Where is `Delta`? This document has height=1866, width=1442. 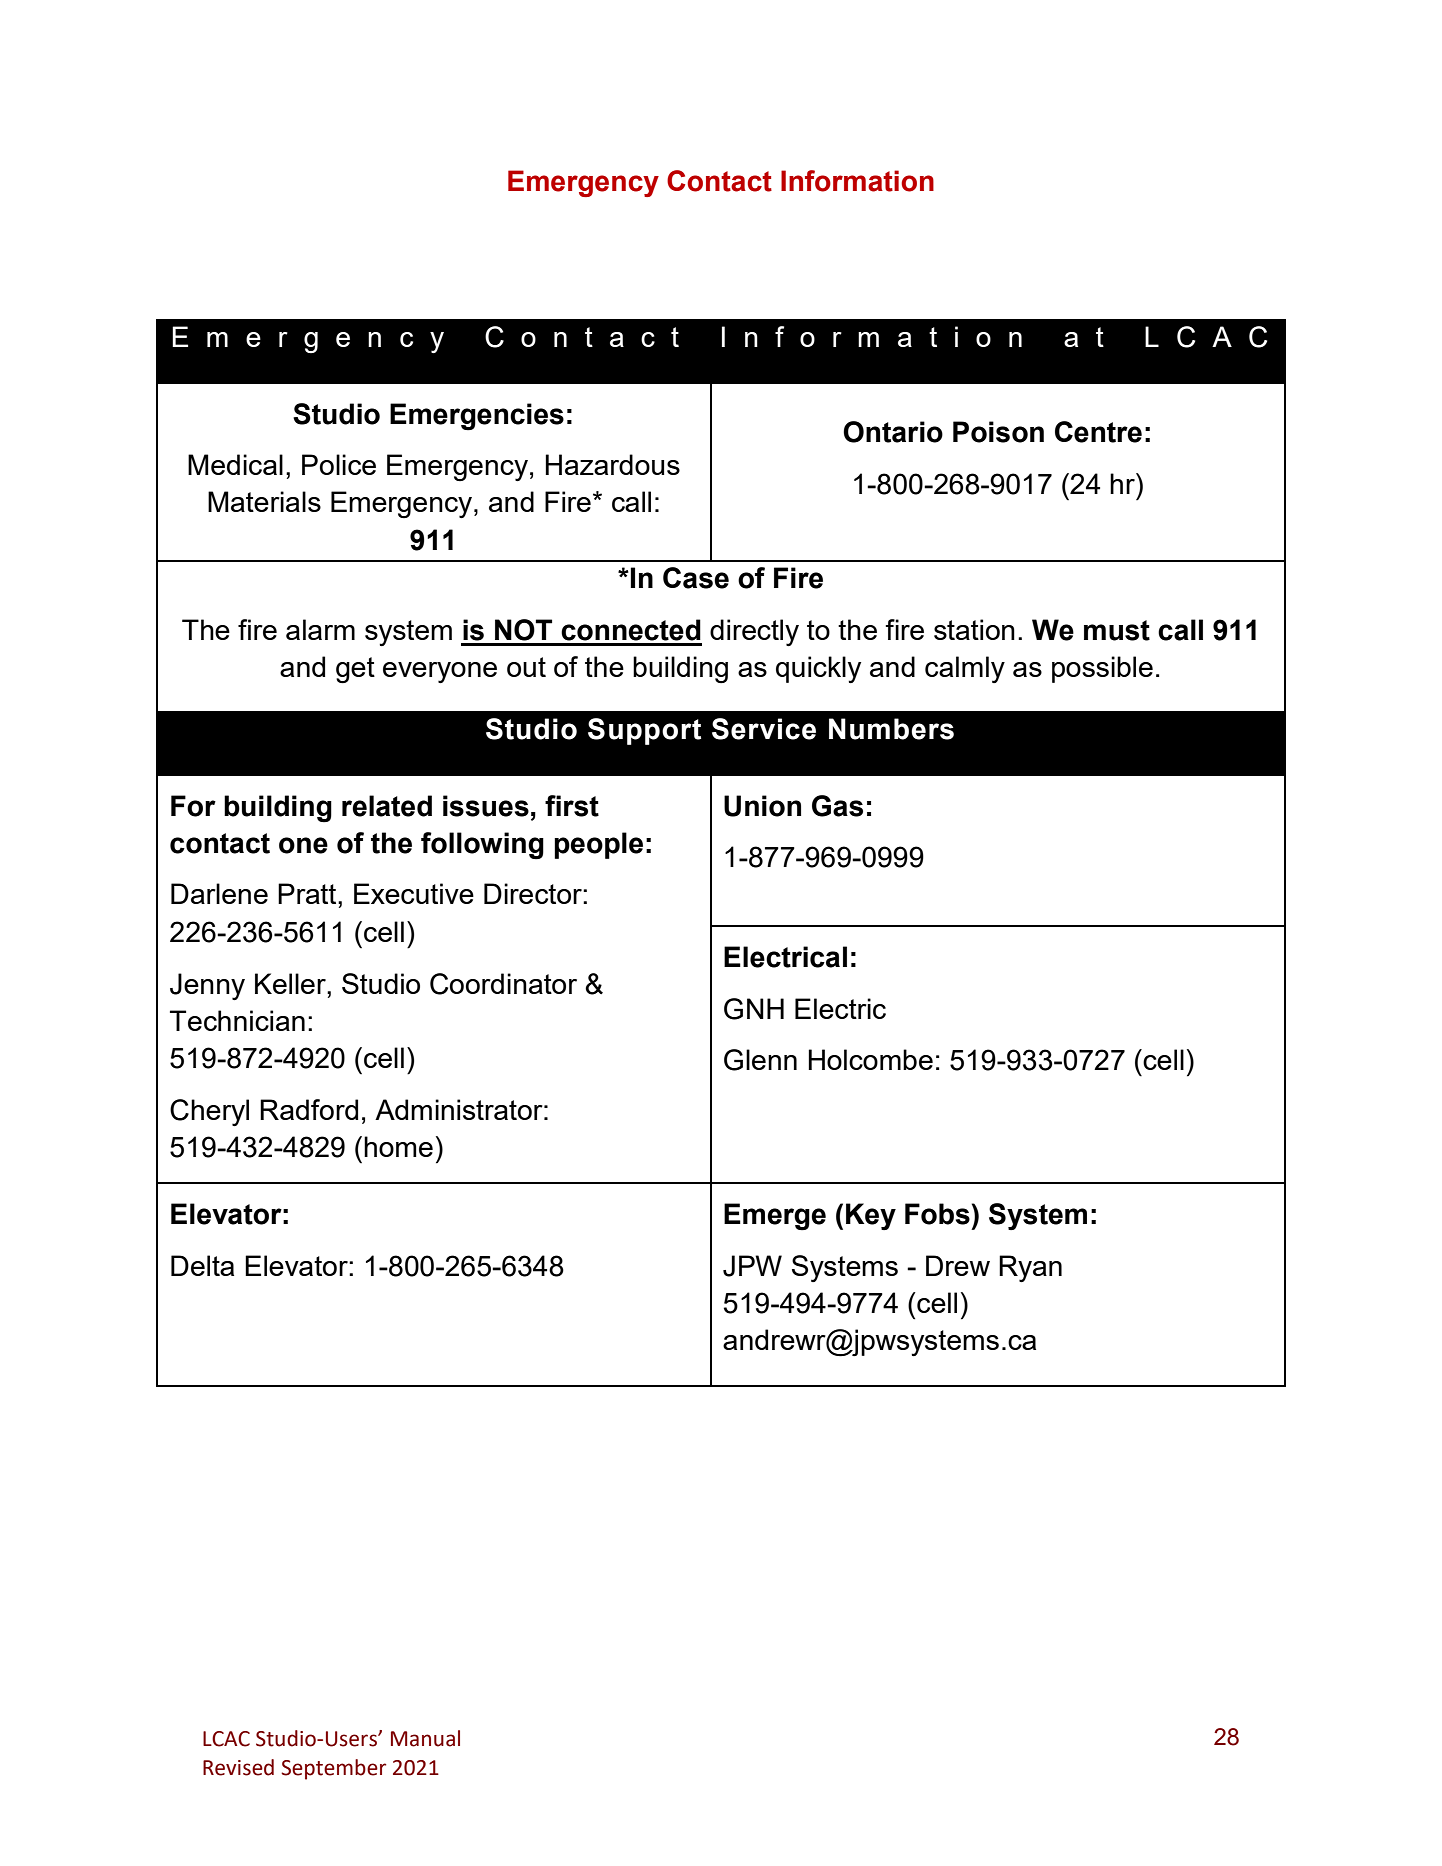 Delta is located at coordinates (202, 1265).
